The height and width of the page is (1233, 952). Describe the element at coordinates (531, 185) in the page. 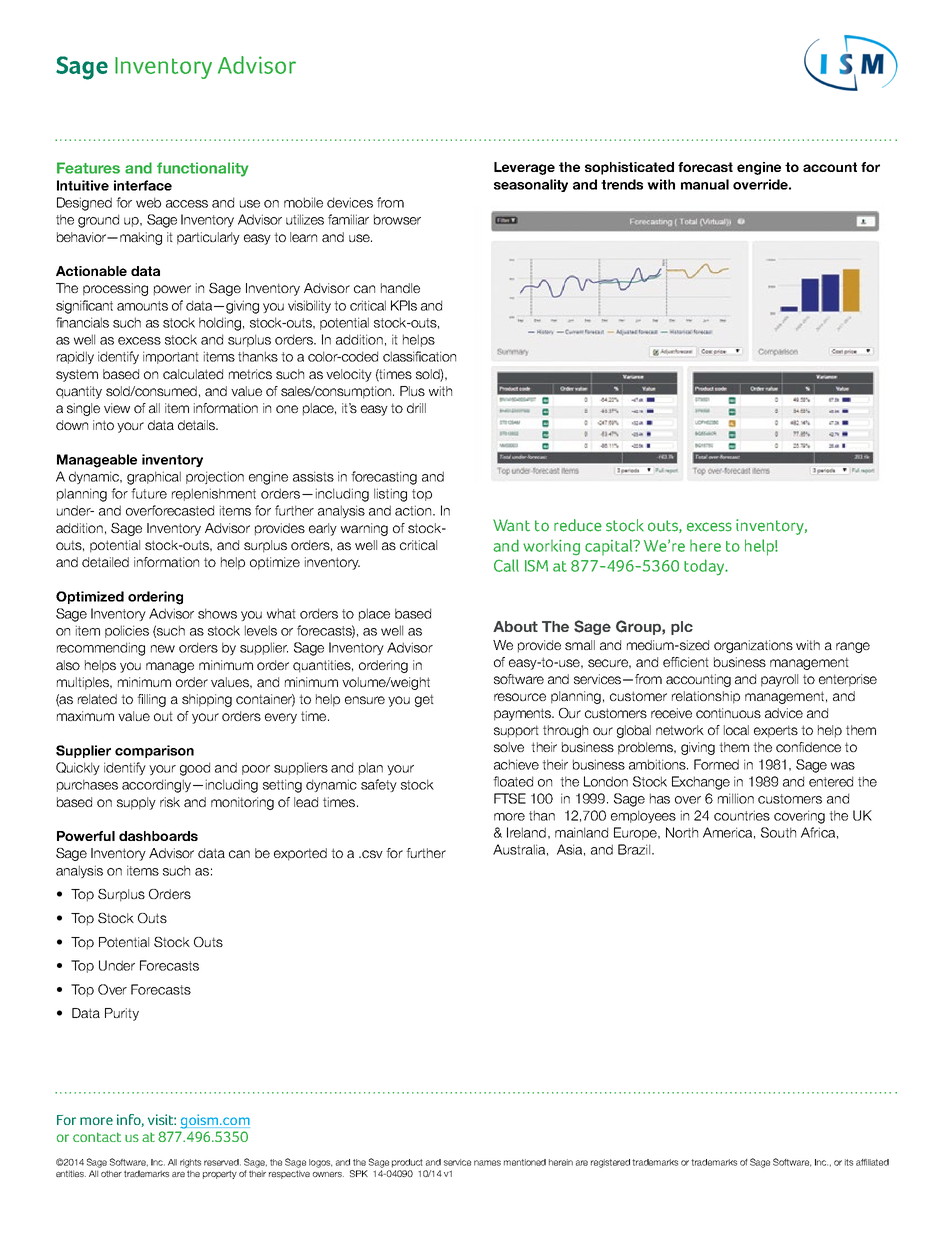

I see `seasonality` at that location.
